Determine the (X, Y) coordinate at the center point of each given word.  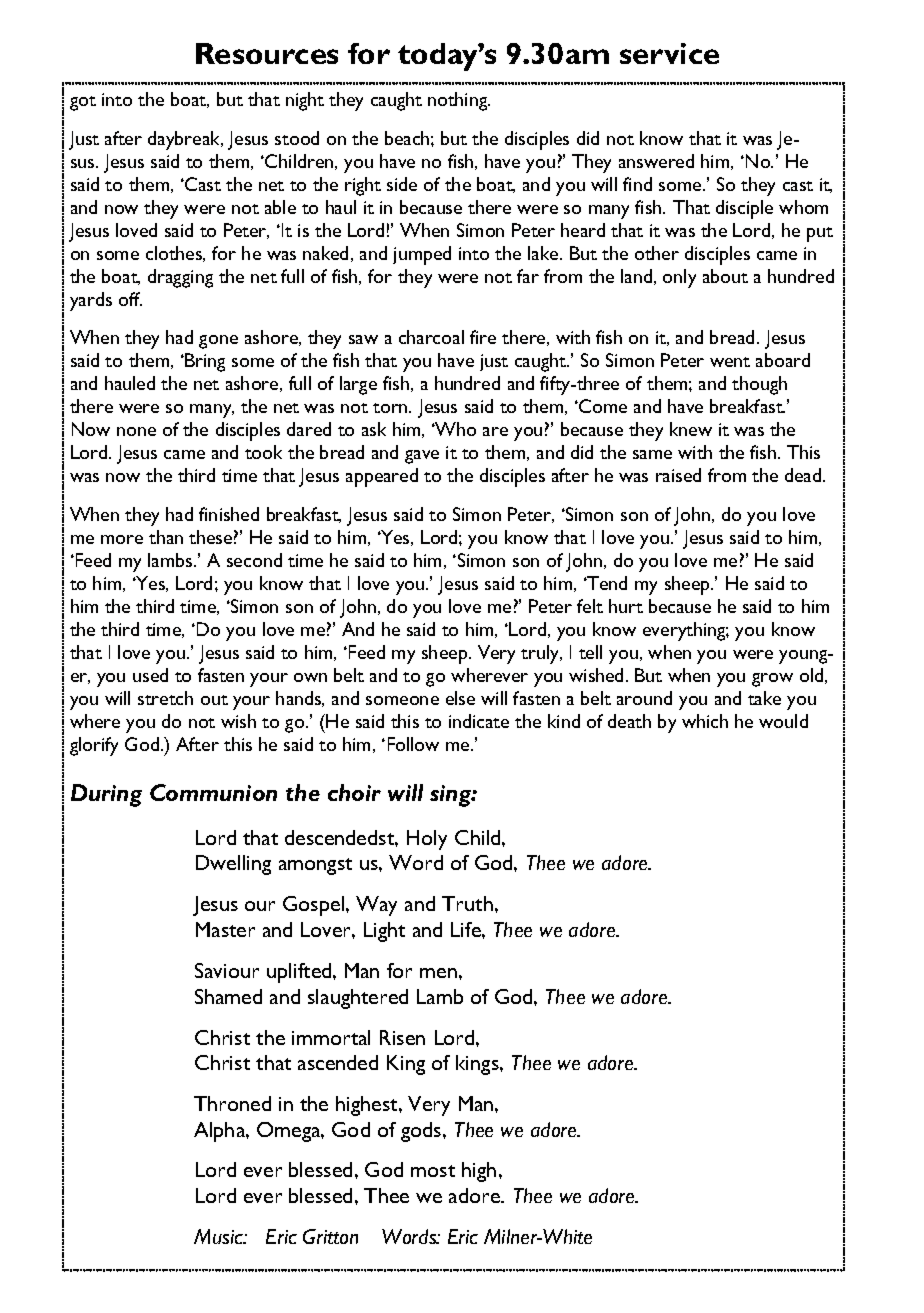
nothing (459, 101)
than (166, 537)
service (669, 53)
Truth (467, 903)
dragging (180, 278)
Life (467, 929)
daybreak (185, 140)
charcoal (431, 337)
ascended (338, 1062)
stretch (165, 698)
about (725, 276)
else (460, 698)
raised (678, 475)
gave (422, 457)
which (705, 721)
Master (225, 929)
